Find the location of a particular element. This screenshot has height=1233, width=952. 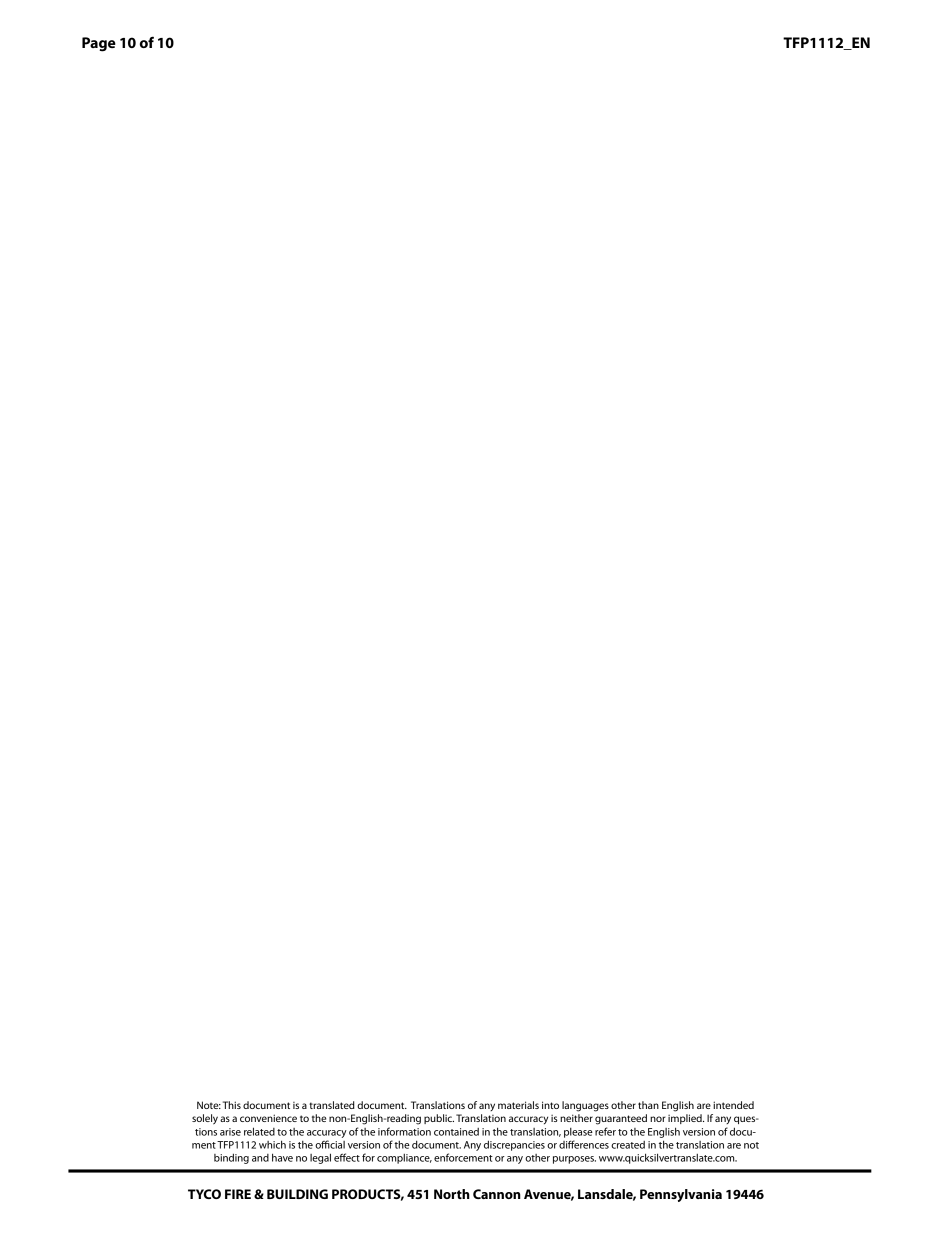

created is located at coordinates (628, 1145).
